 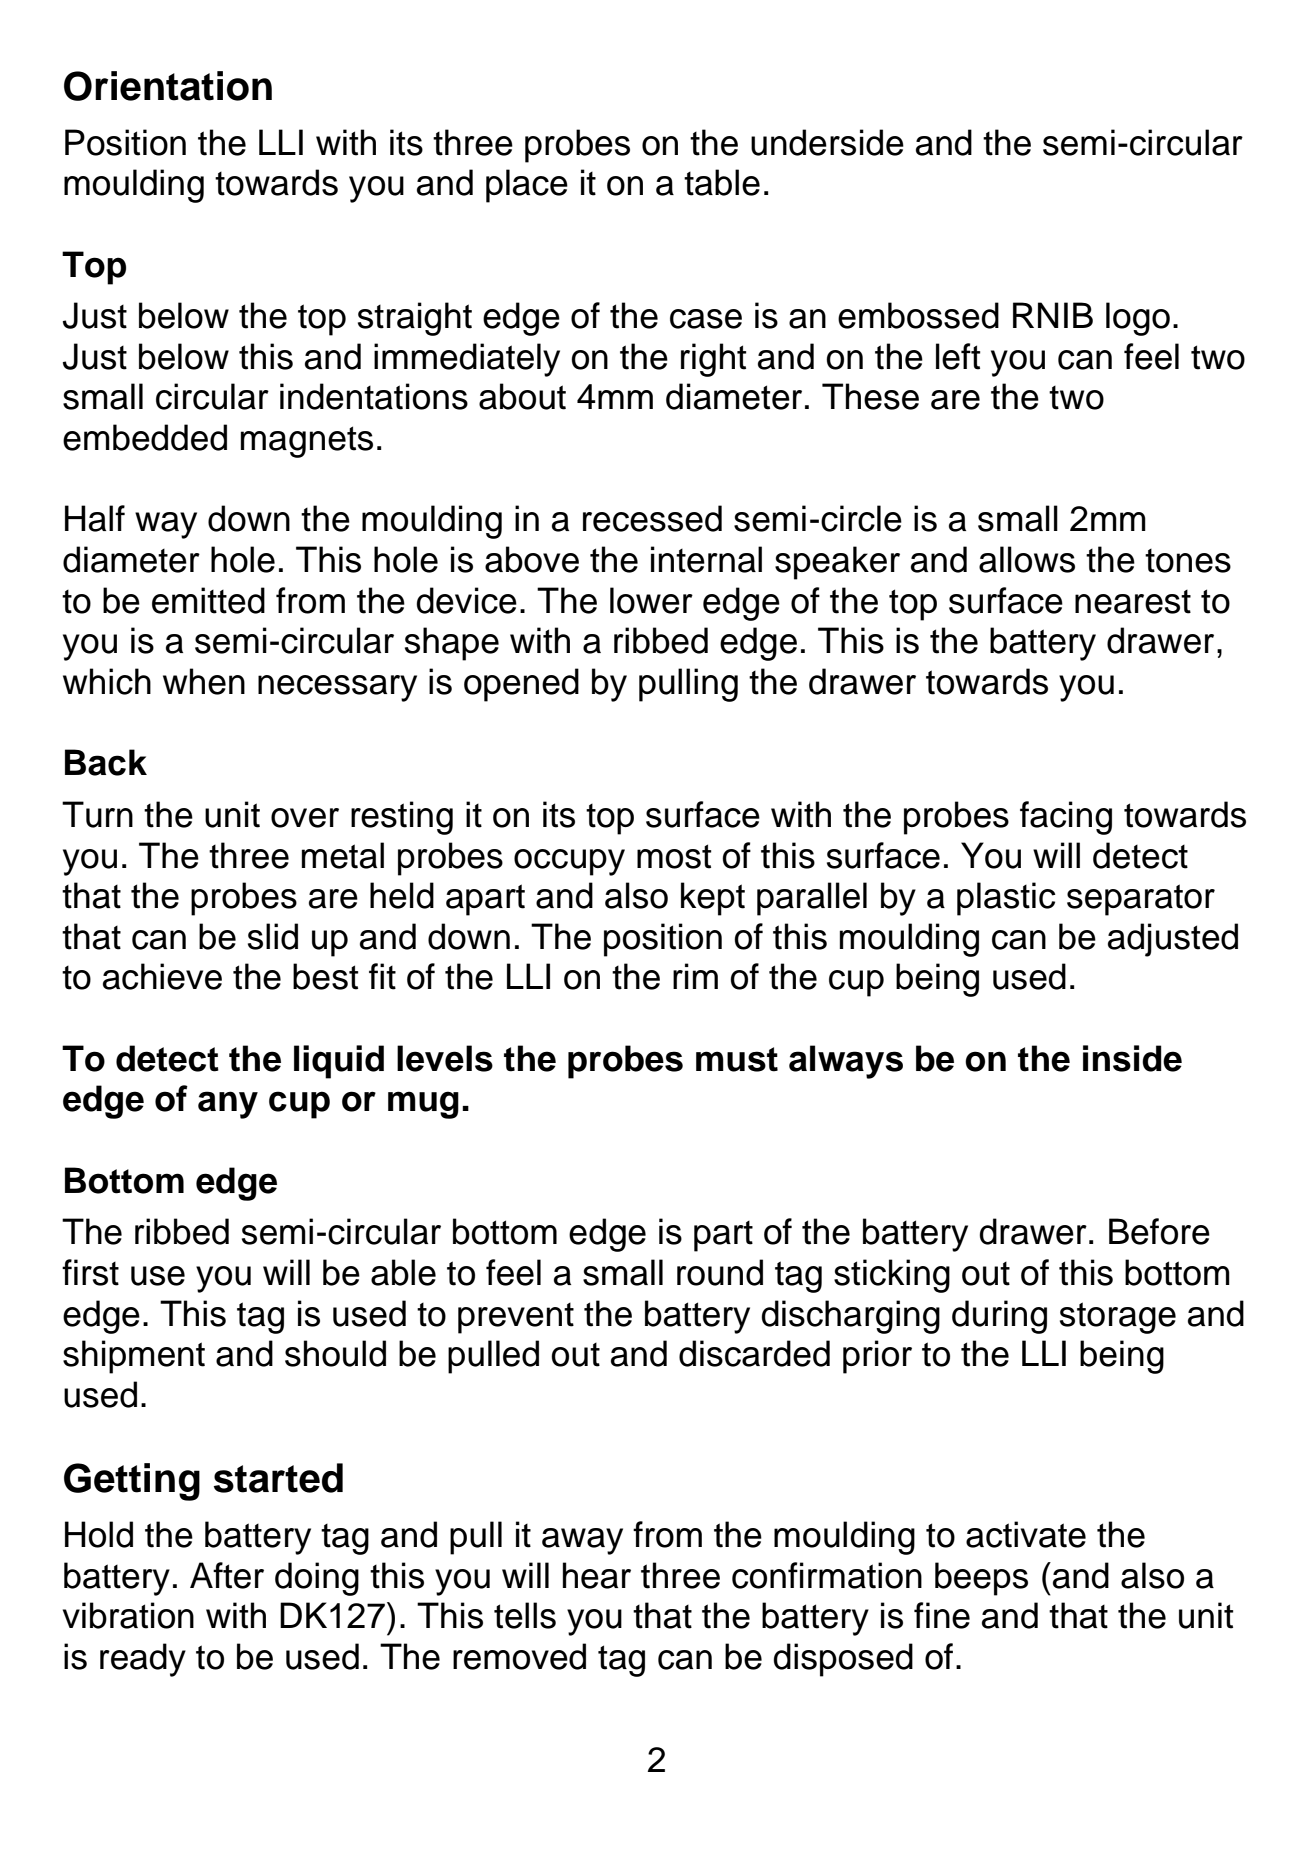 What do you see at coordinates (527, 186) in the image?
I see `place` at bounding box center [527, 186].
